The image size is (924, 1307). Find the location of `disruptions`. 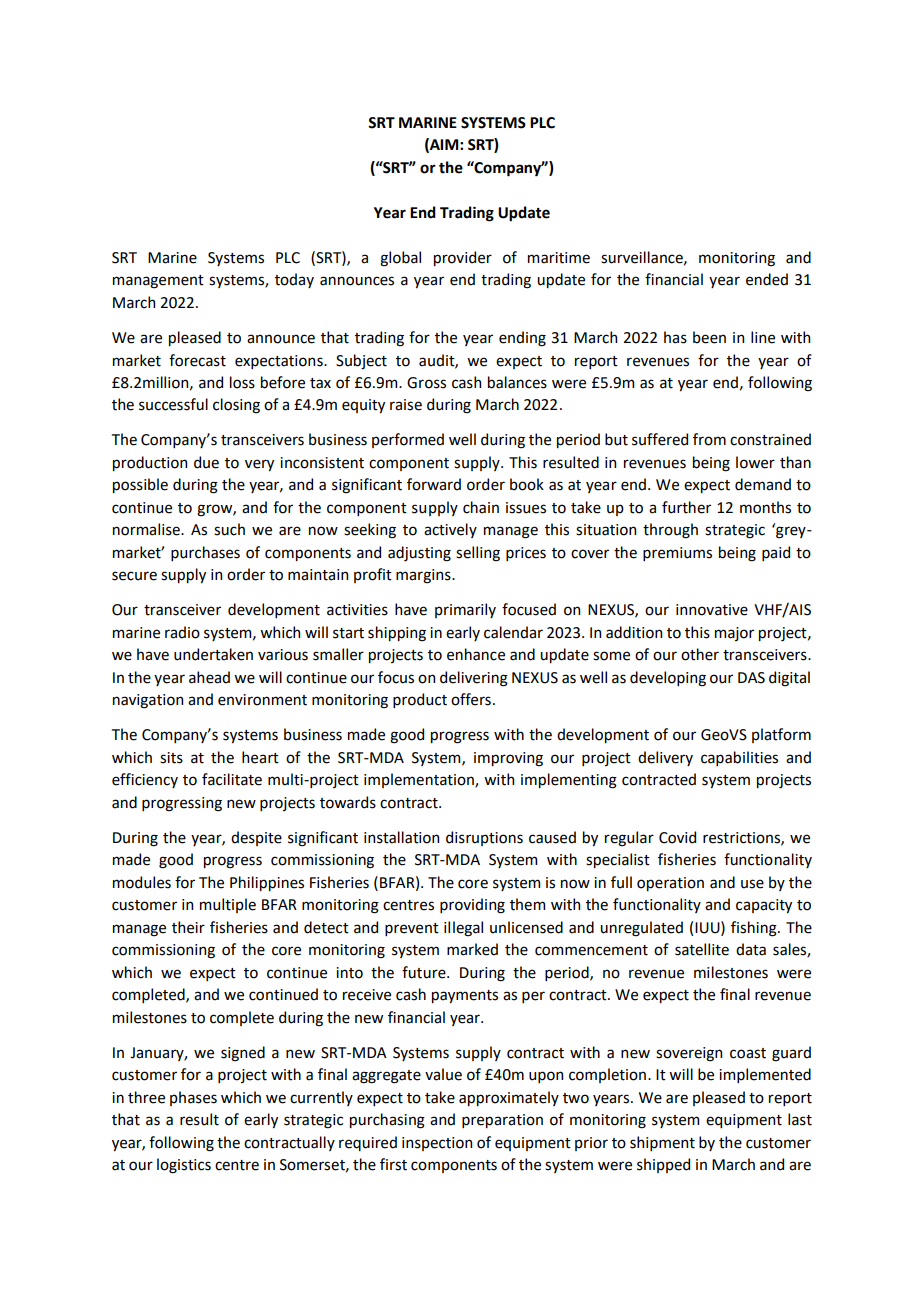

disruptions is located at coordinates (484, 838).
